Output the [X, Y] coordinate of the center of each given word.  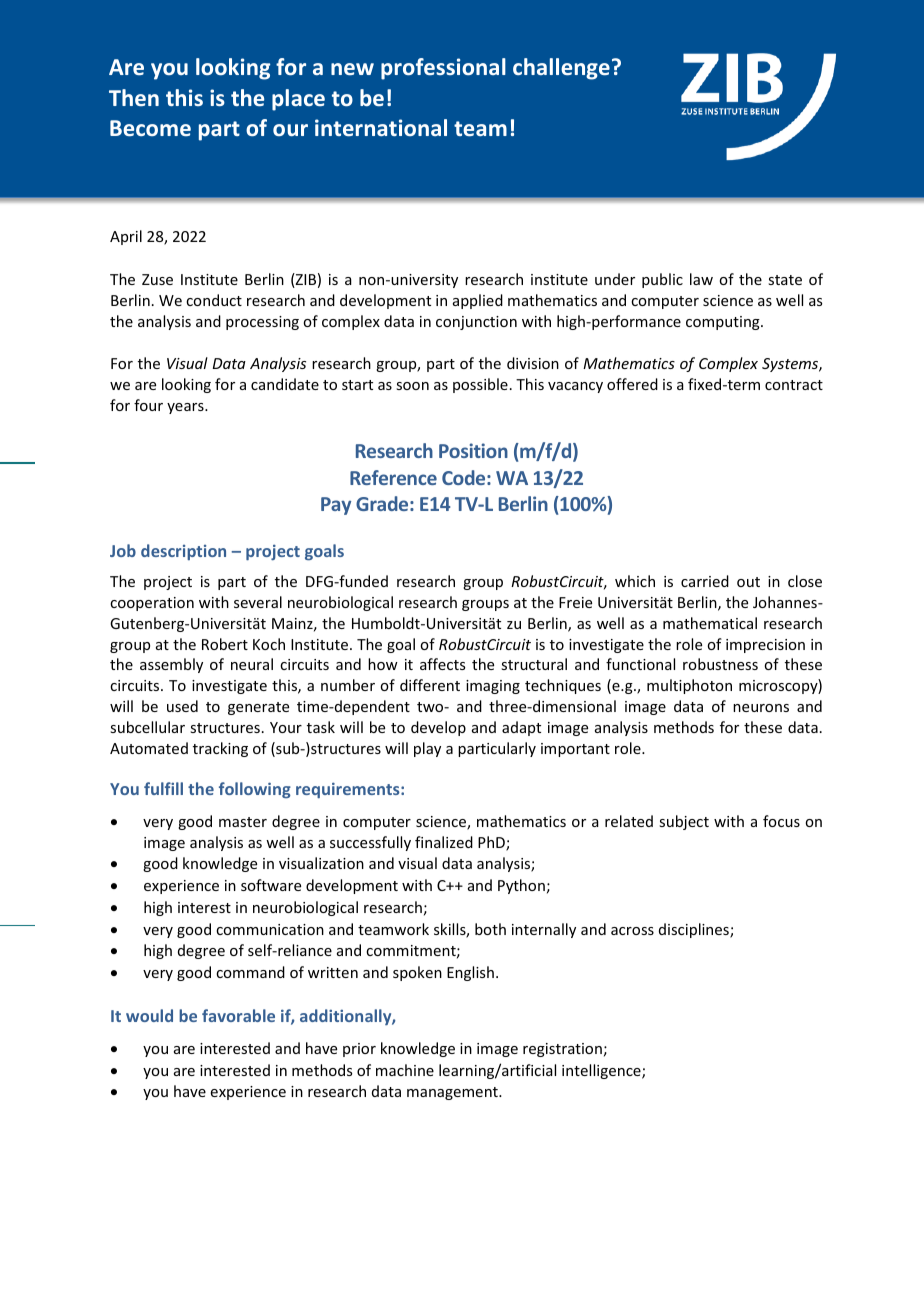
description [183, 552]
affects [442, 664]
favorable [238, 1015]
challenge [561, 69]
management [453, 1093]
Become [150, 128]
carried [705, 581]
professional [443, 69]
